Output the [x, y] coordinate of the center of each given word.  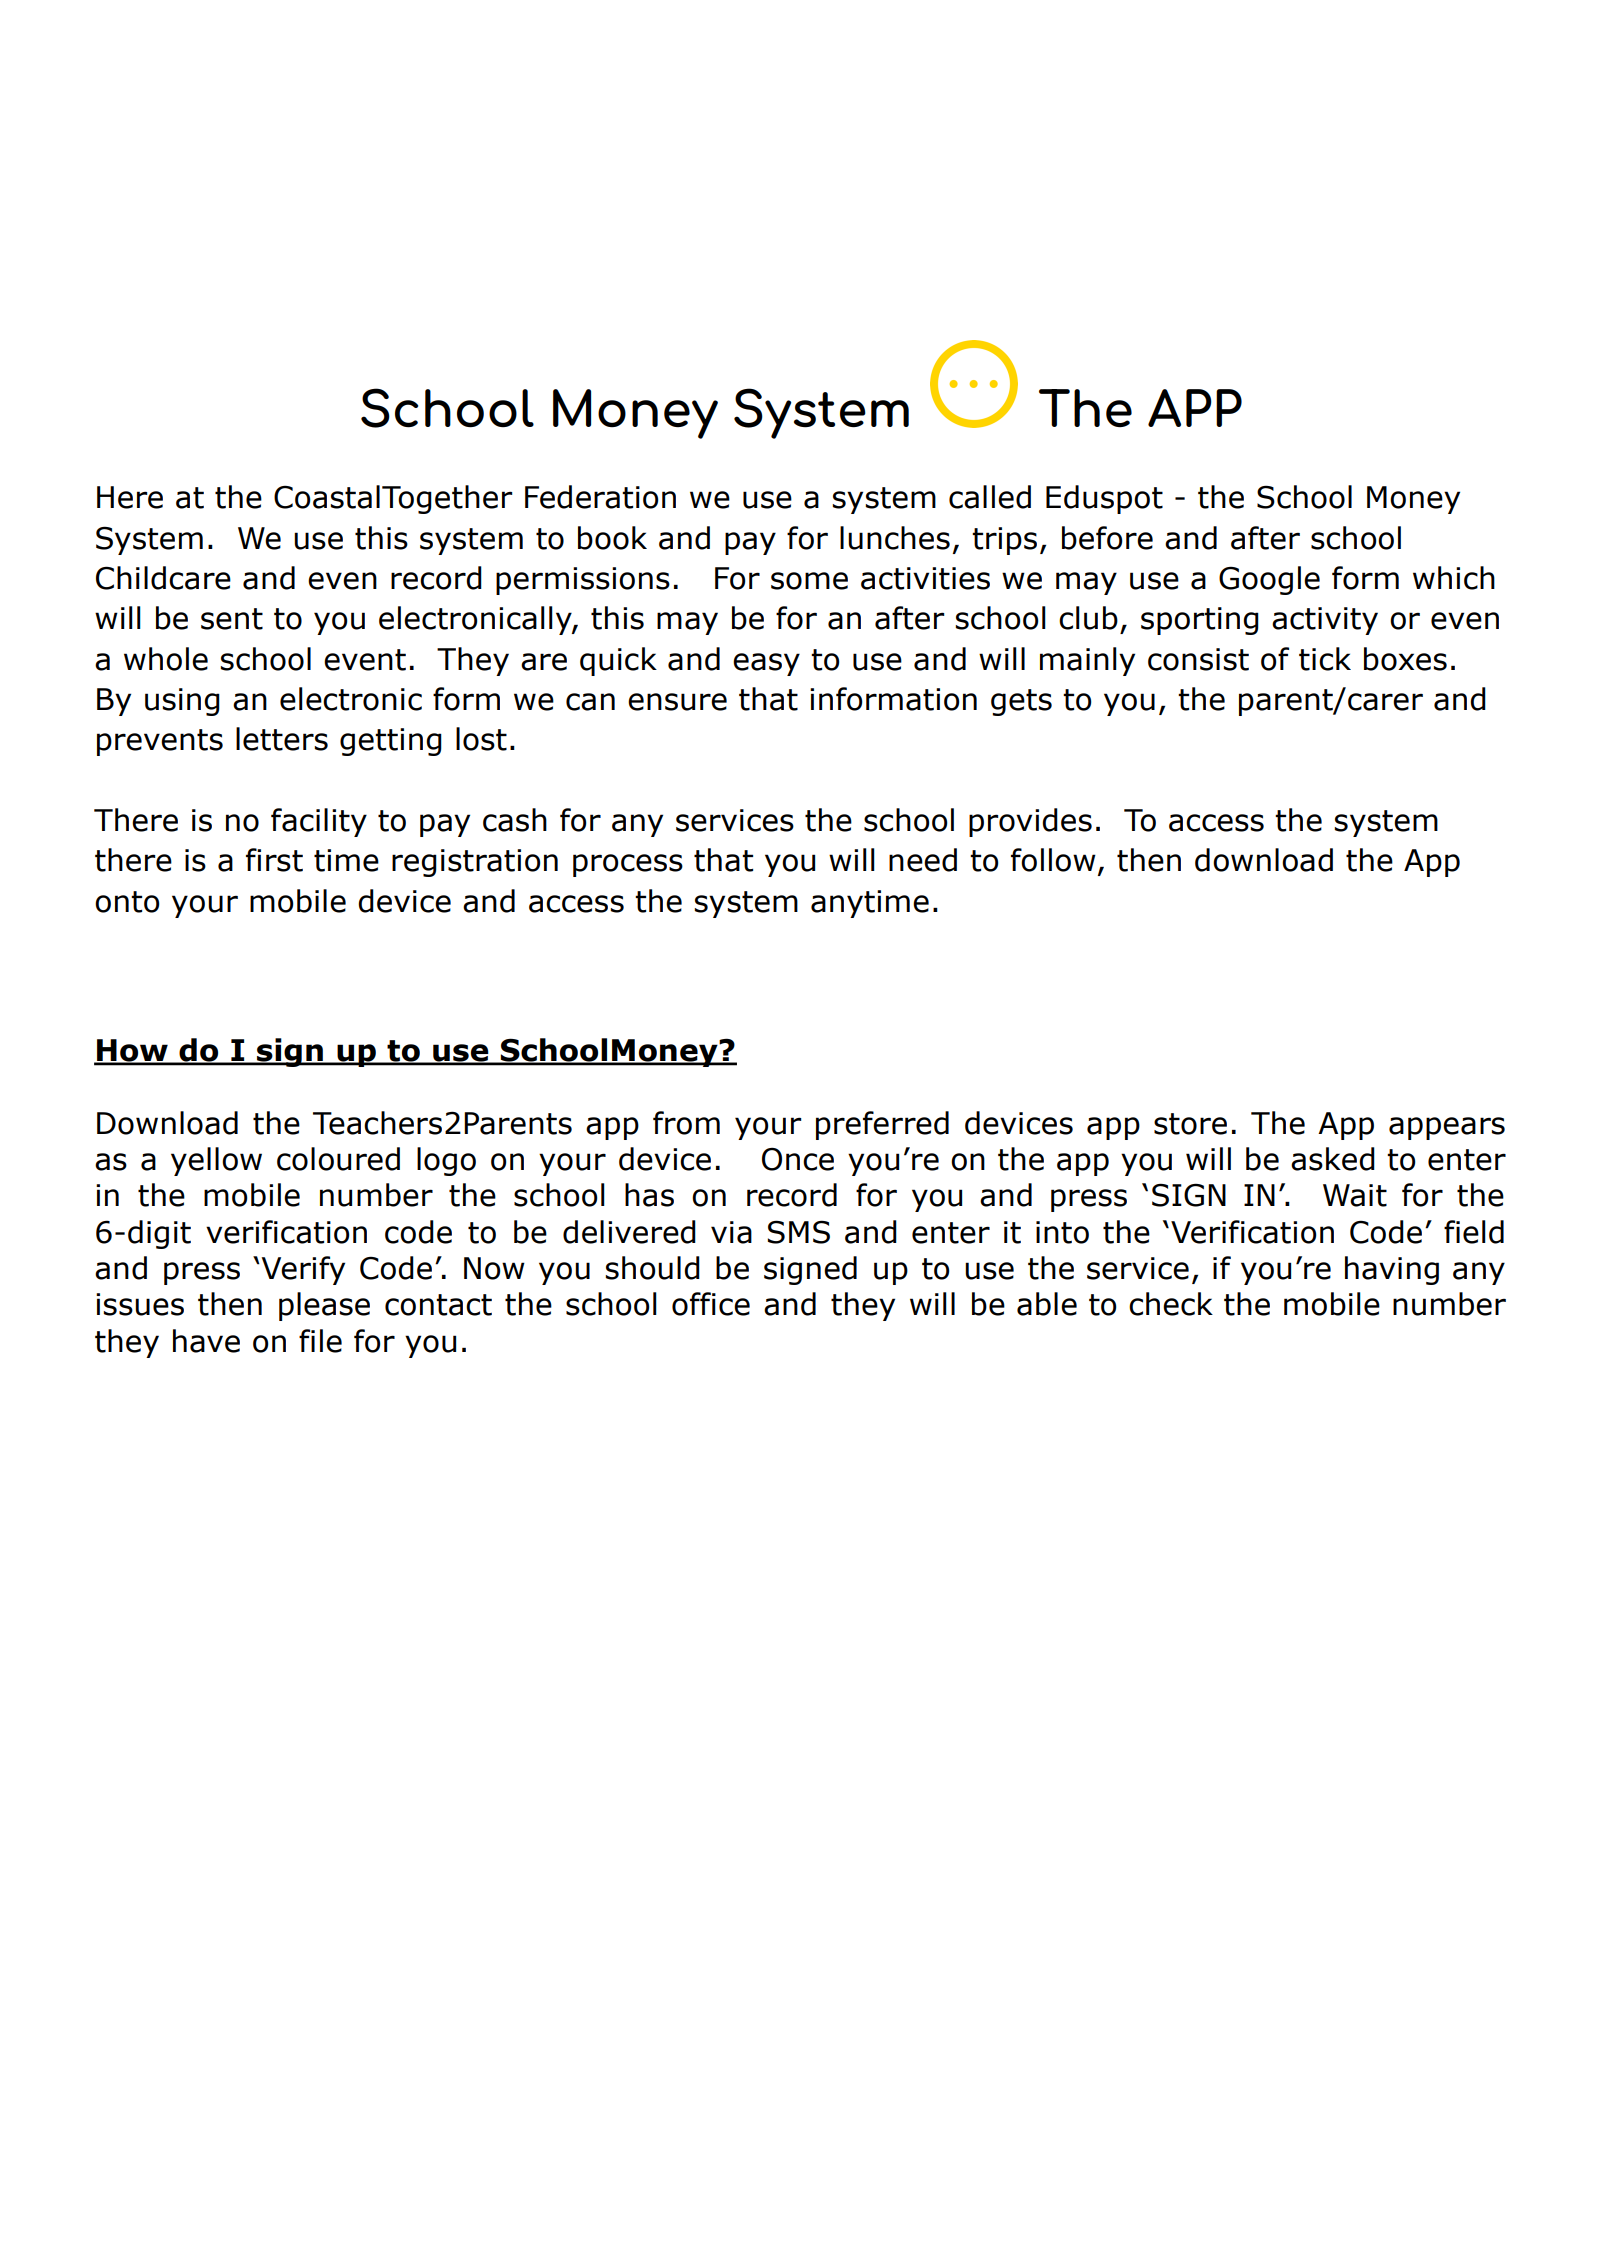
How [132, 1051]
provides [1030, 822]
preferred [882, 1125]
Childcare [163, 578]
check [1171, 1304]
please [324, 1306]
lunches [895, 538]
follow [1053, 860]
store [1190, 1124]
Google [1269, 580]
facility [319, 822]
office [711, 1304]
